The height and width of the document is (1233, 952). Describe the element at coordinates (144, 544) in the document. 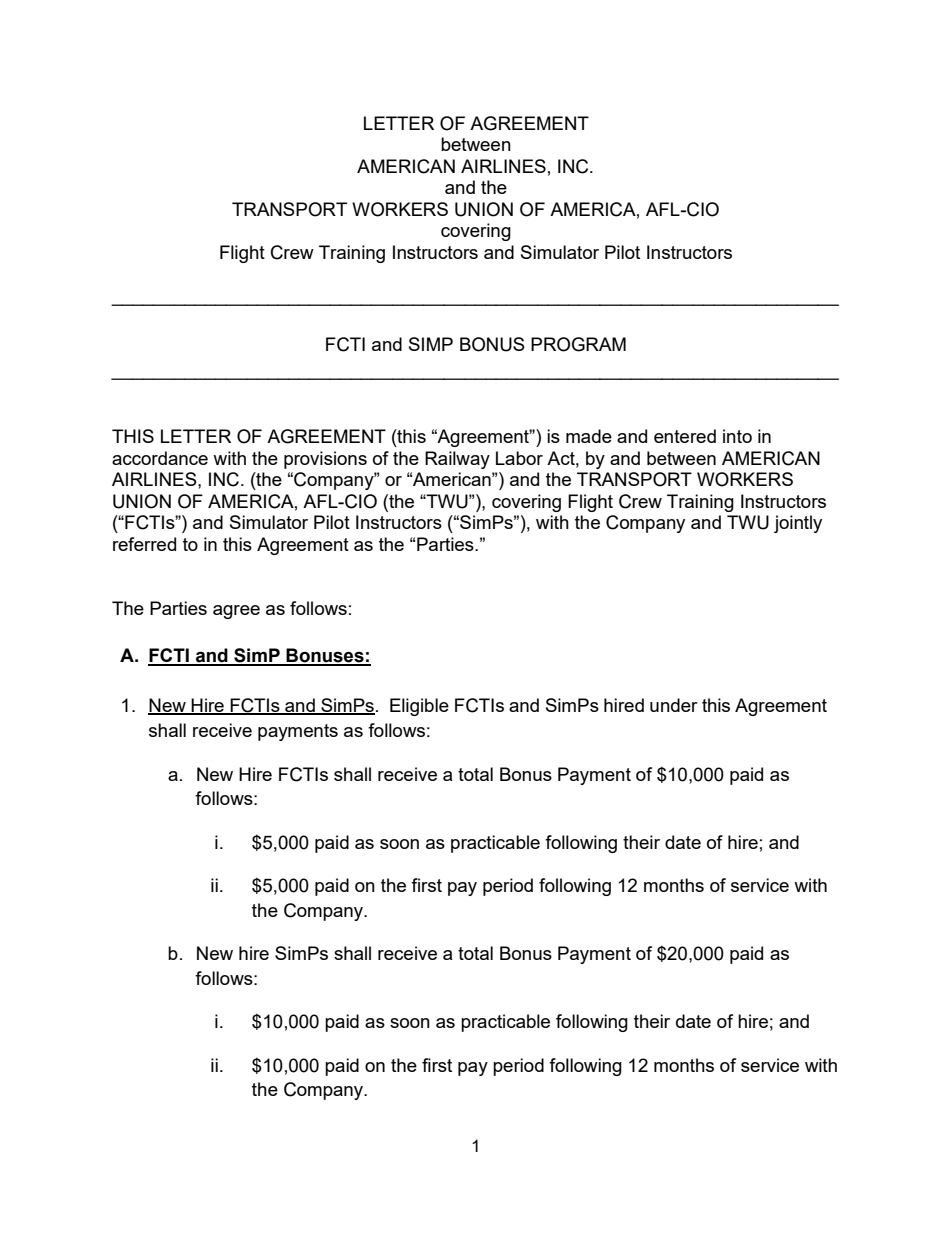

I see `referred` at that location.
